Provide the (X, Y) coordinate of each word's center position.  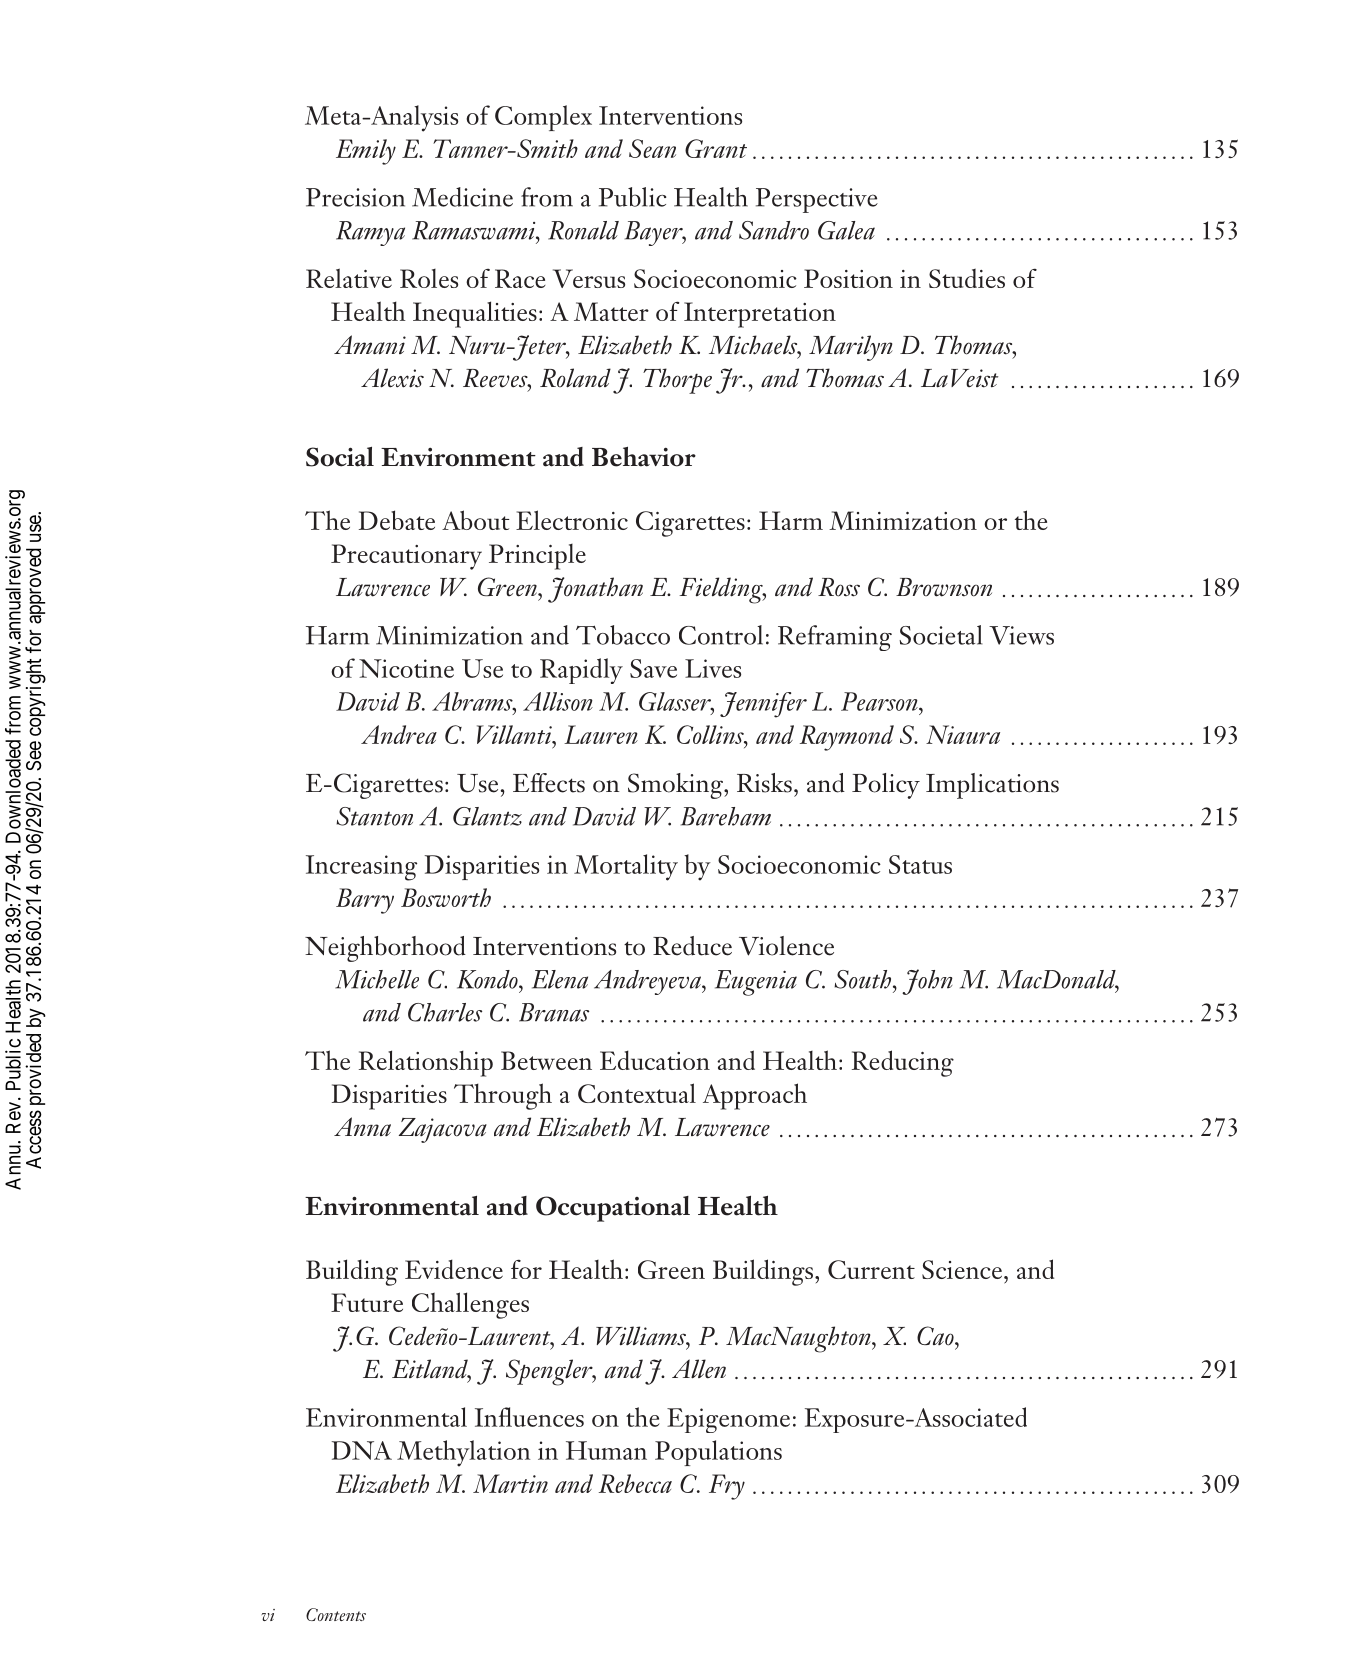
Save (653, 668)
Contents (336, 1614)
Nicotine (406, 668)
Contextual (637, 1093)
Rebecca (635, 1483)
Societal (941, 635)
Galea (846, 230)
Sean (652, 148)
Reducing (903, 1063)
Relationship (426, 1063)
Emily (366, 152)
